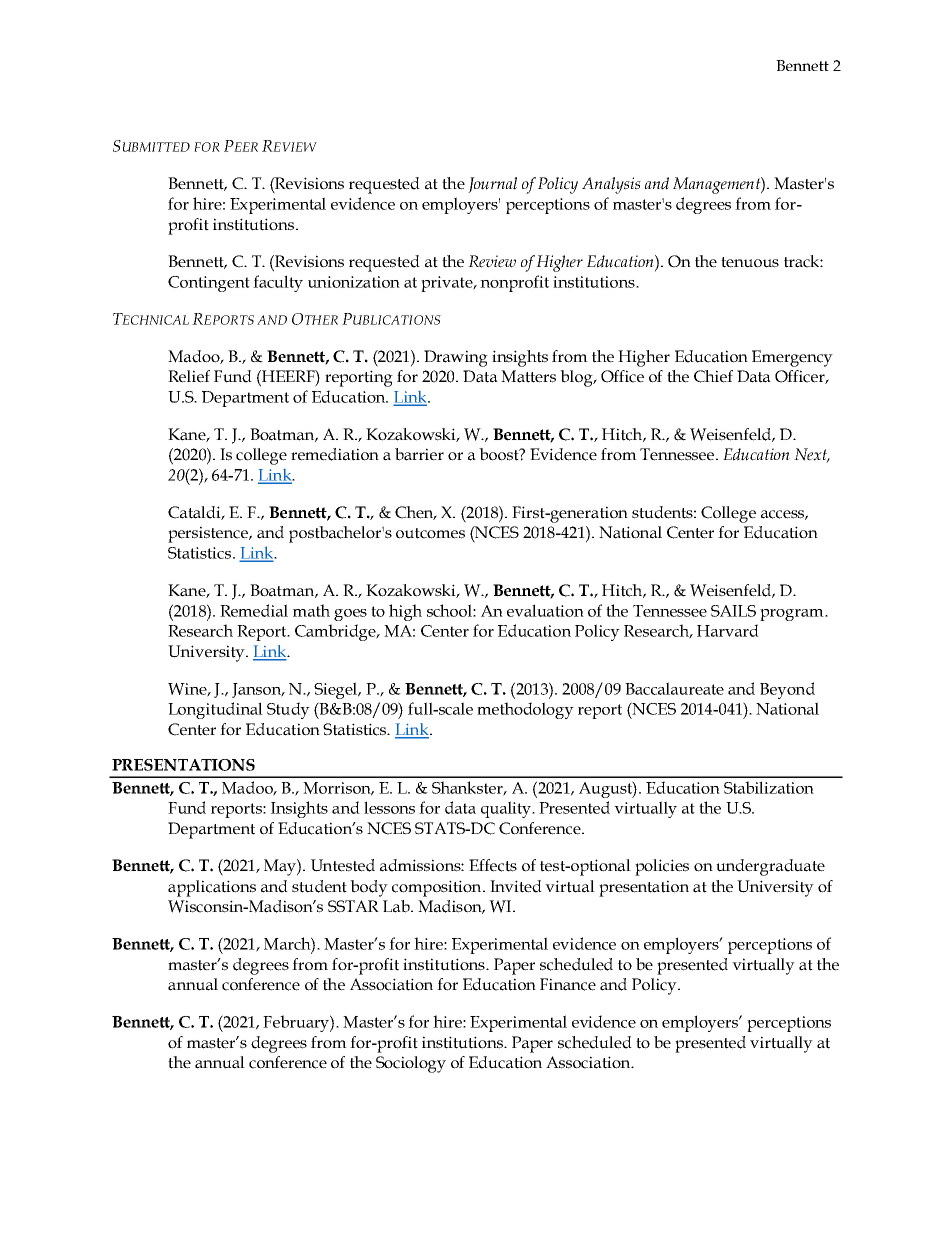  Describe the element at coordinates (812, 455) in the screenshot. I see `Next` at that location.
